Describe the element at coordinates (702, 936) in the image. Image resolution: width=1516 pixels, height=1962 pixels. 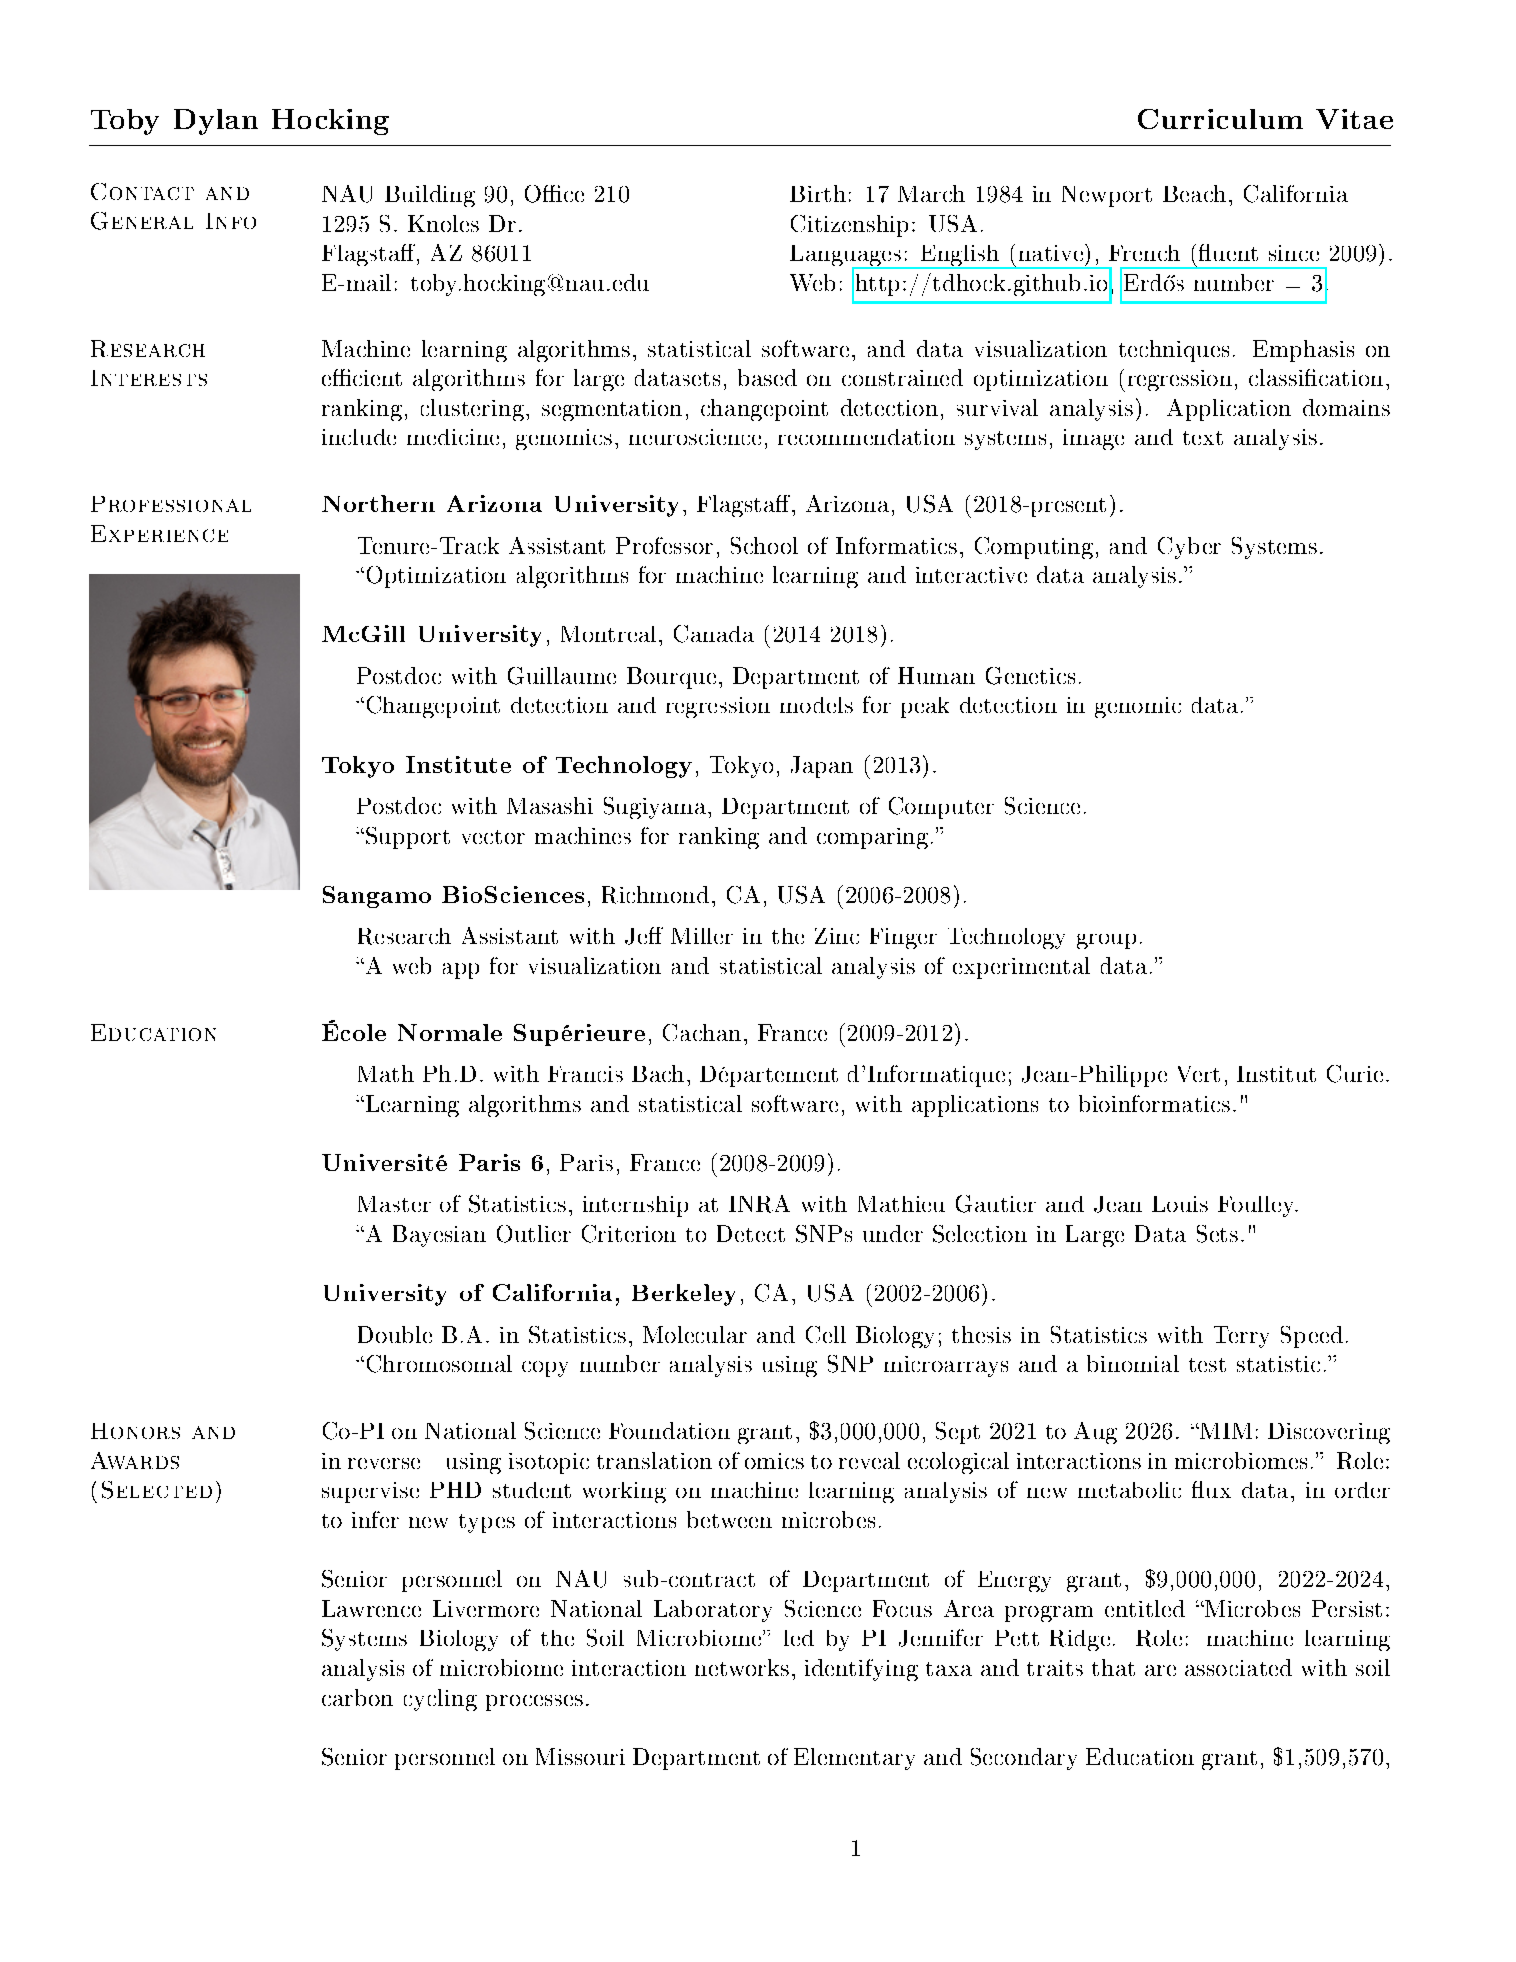
I see `Miller` at that location.
